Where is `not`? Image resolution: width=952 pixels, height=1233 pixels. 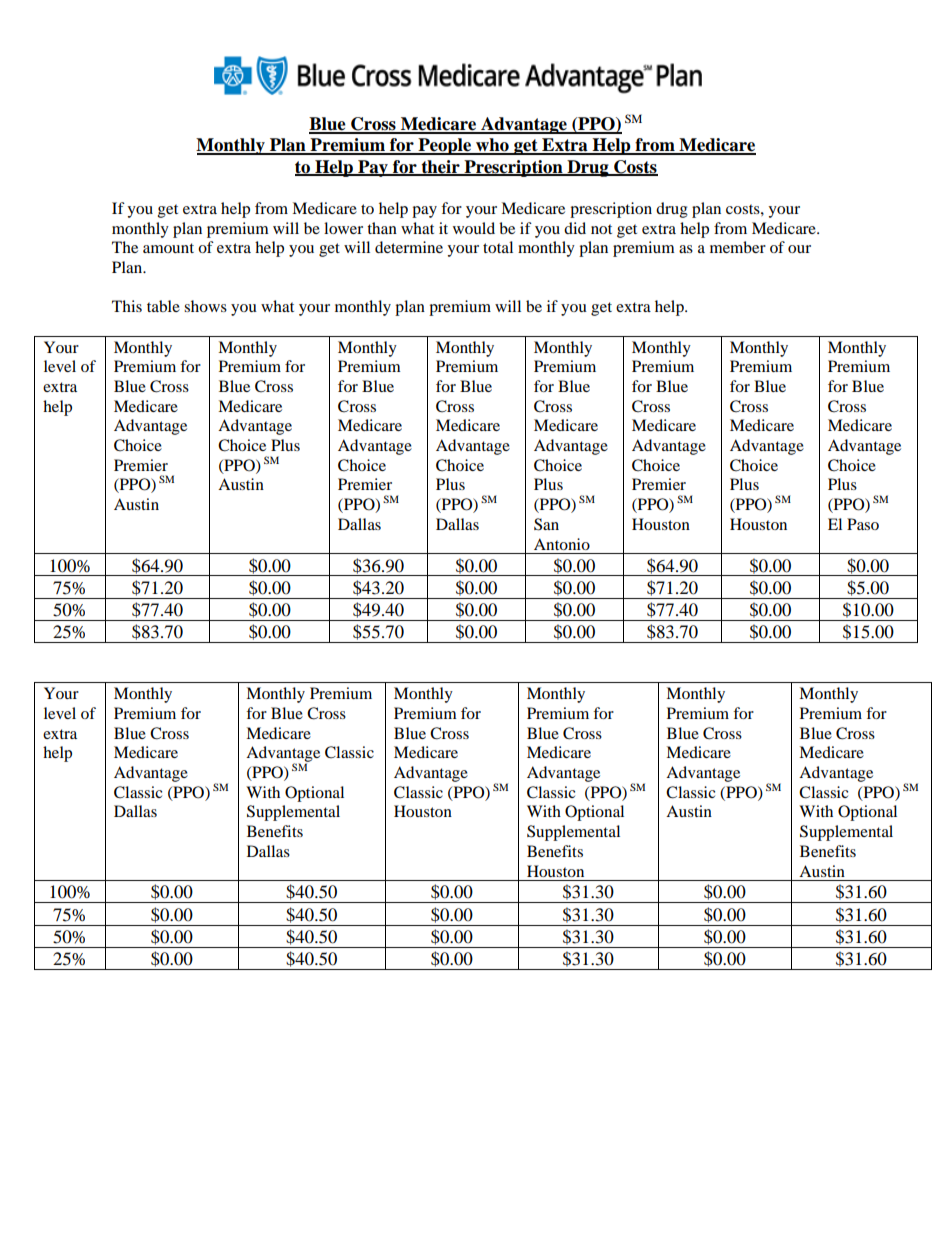 not is located at coordinates (601, 229).
